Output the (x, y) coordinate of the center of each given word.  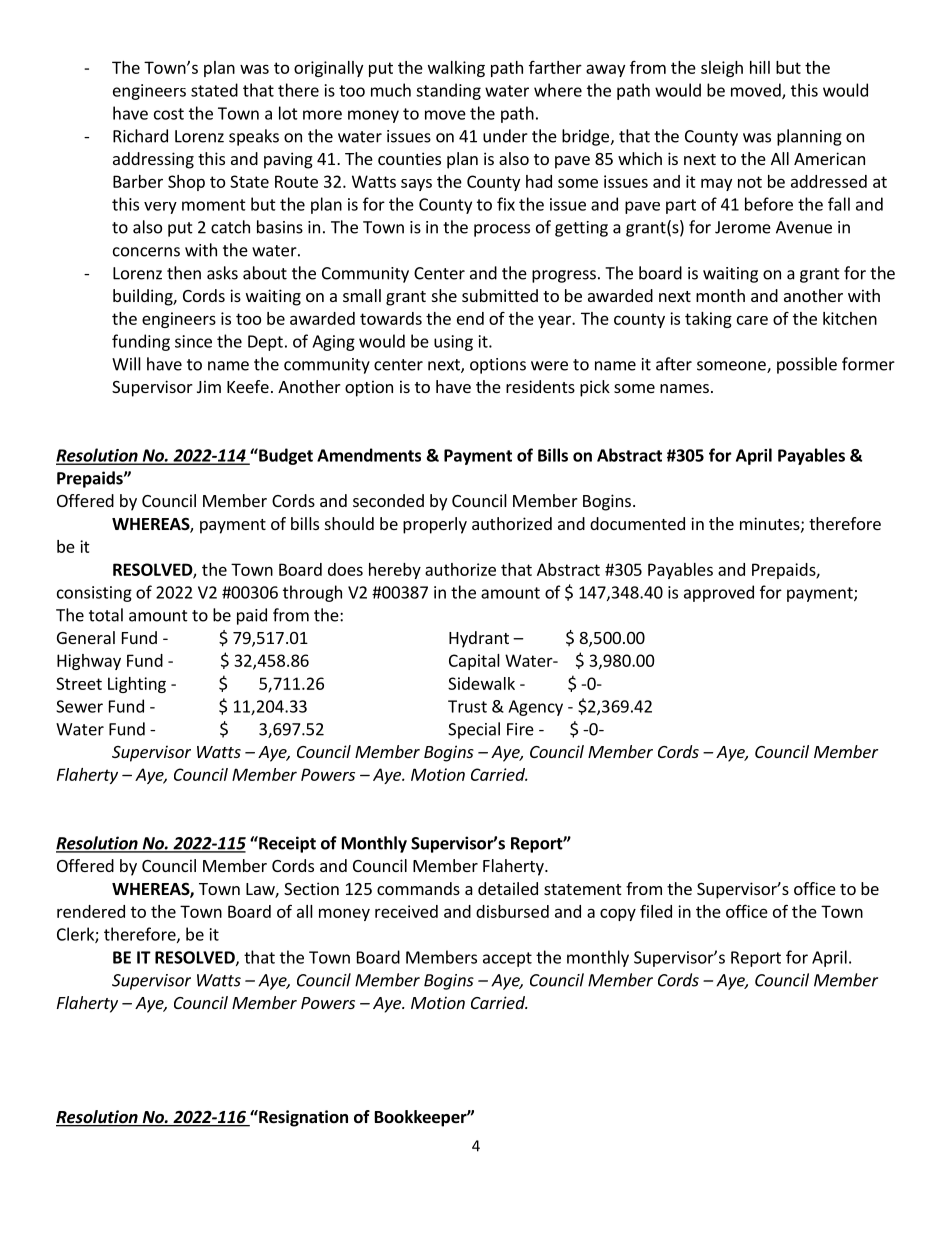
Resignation (302, 1118)
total (106, 615)
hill (760, 67)
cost (169, 114)
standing (448, 91)
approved (719, 593)
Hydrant (479, 639)
